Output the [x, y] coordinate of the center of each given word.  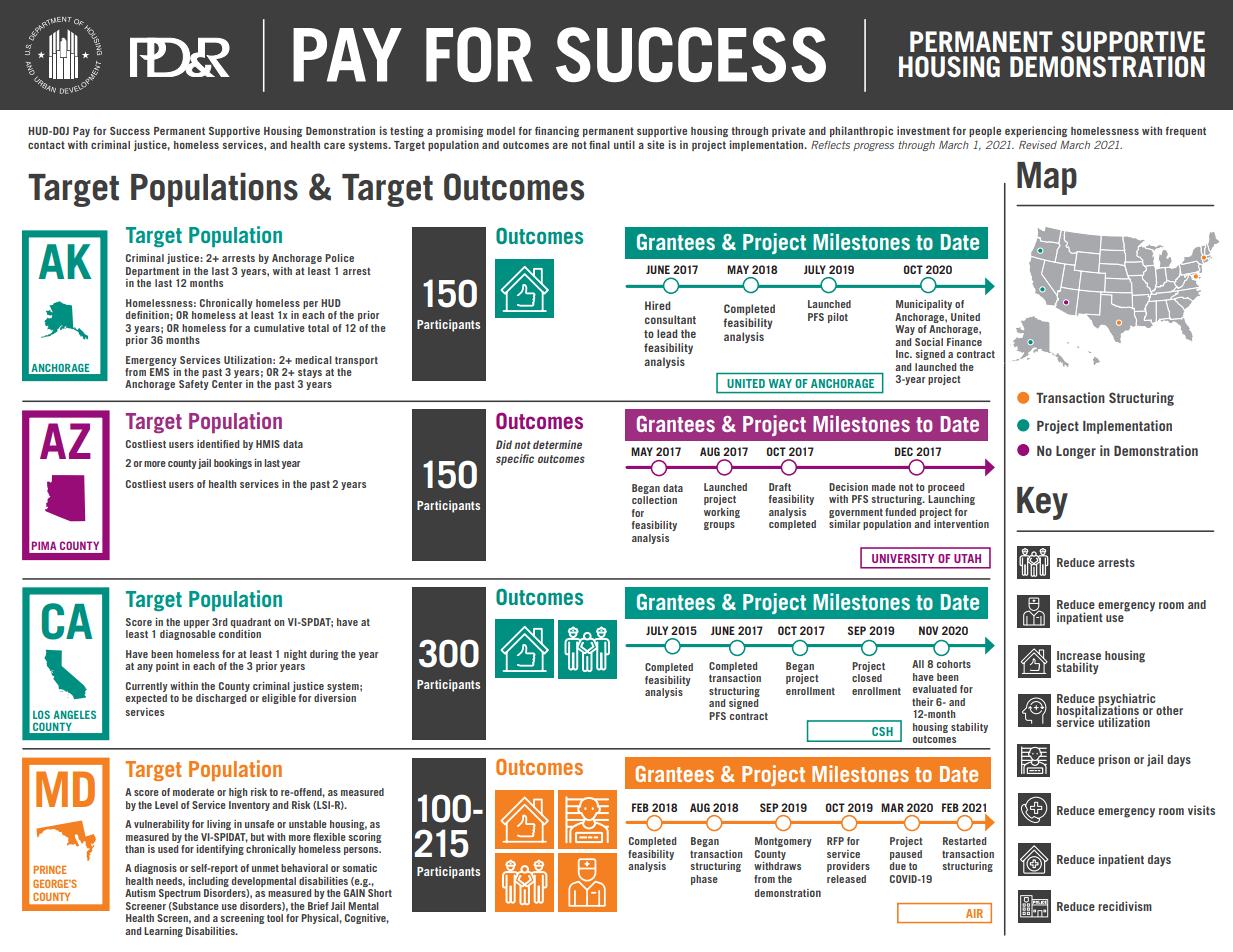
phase [704, 880]
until [624, 144]
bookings [233, 464]
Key [1042, 503]
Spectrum [180, 894]
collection [654, 500]
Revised [1038, 145]
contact [46, 145]
